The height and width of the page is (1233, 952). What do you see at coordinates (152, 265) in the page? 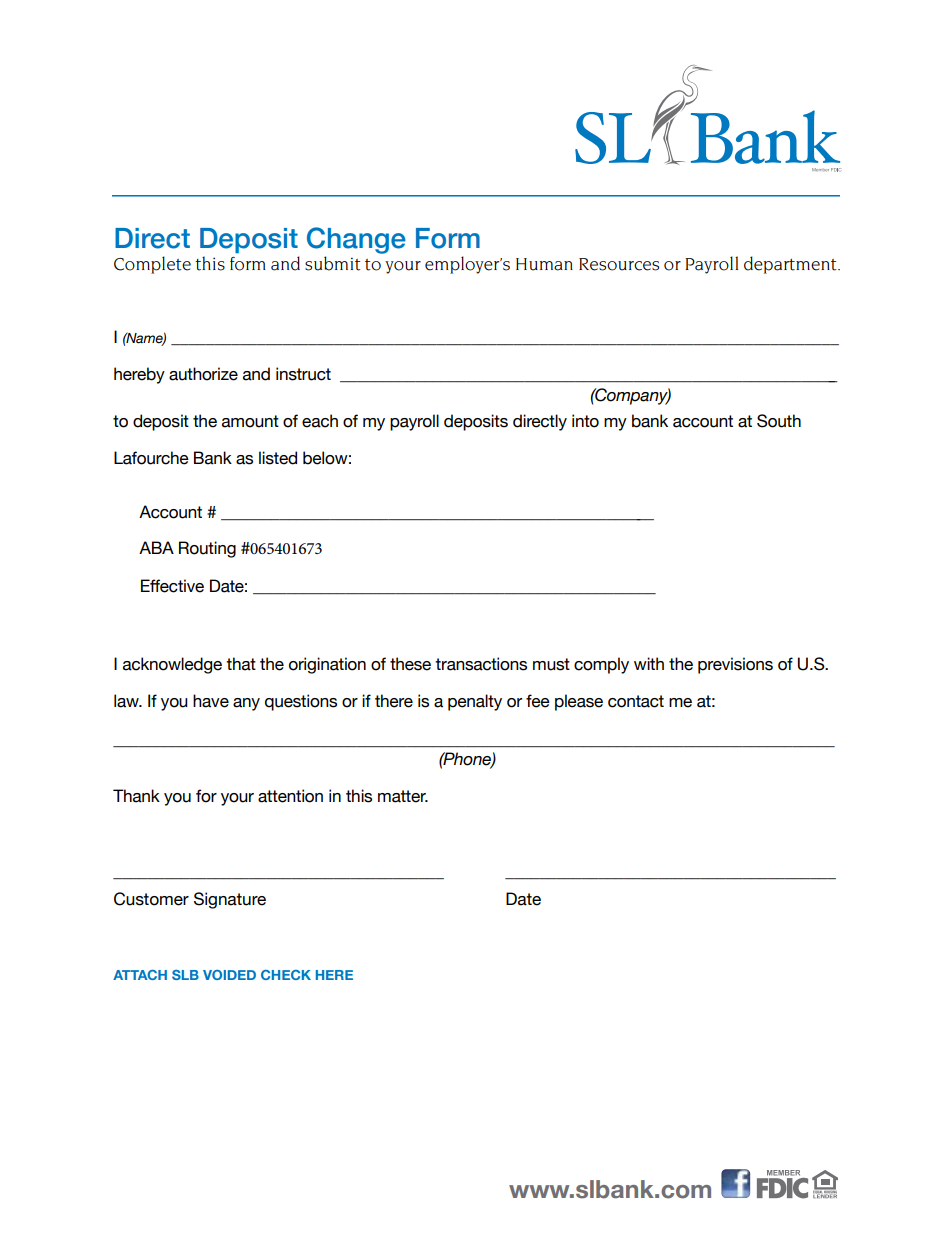
I see `Complete` at bounding box center [152, 265].
